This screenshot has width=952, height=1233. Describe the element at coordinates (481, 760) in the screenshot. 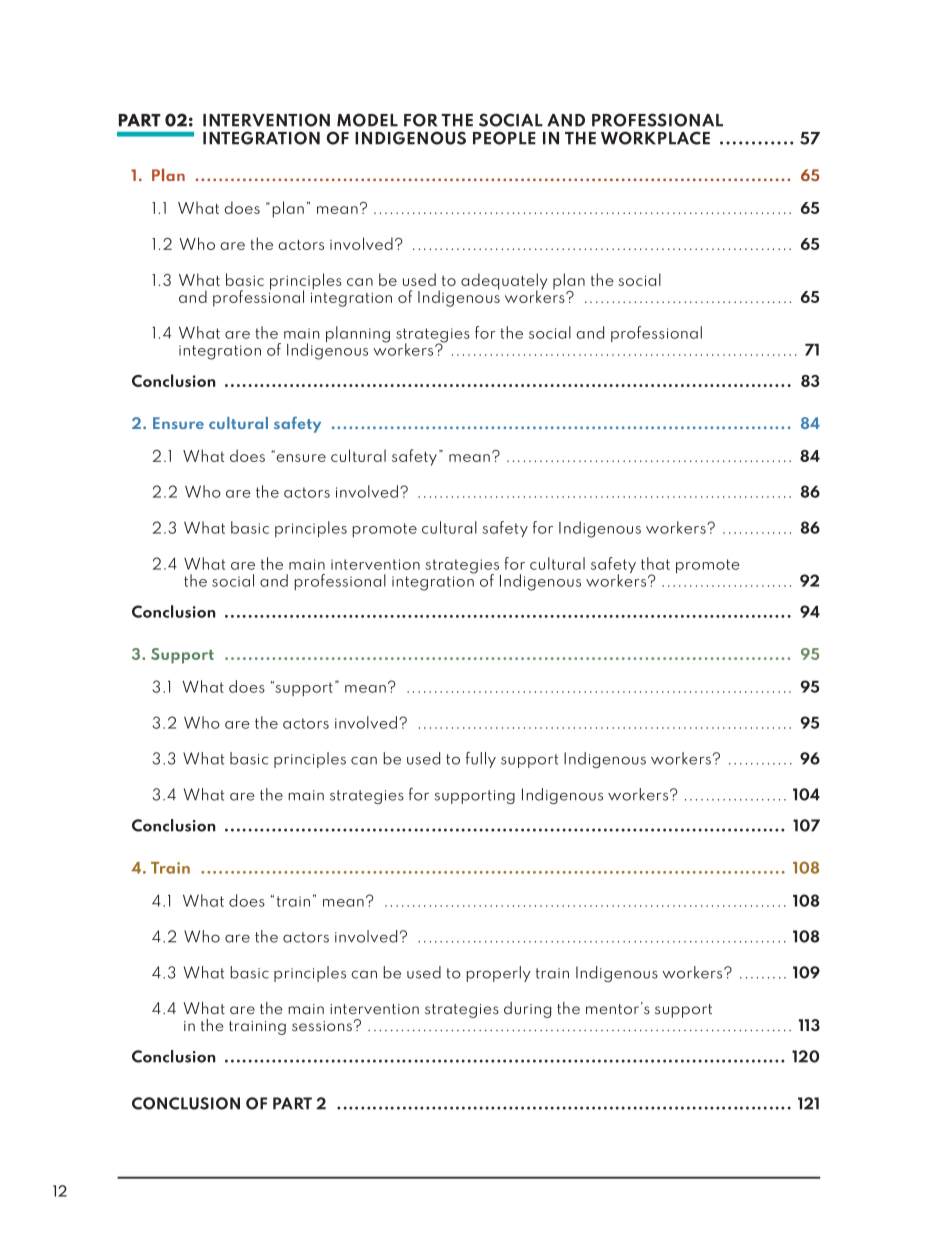

I see `fully` at that location.
